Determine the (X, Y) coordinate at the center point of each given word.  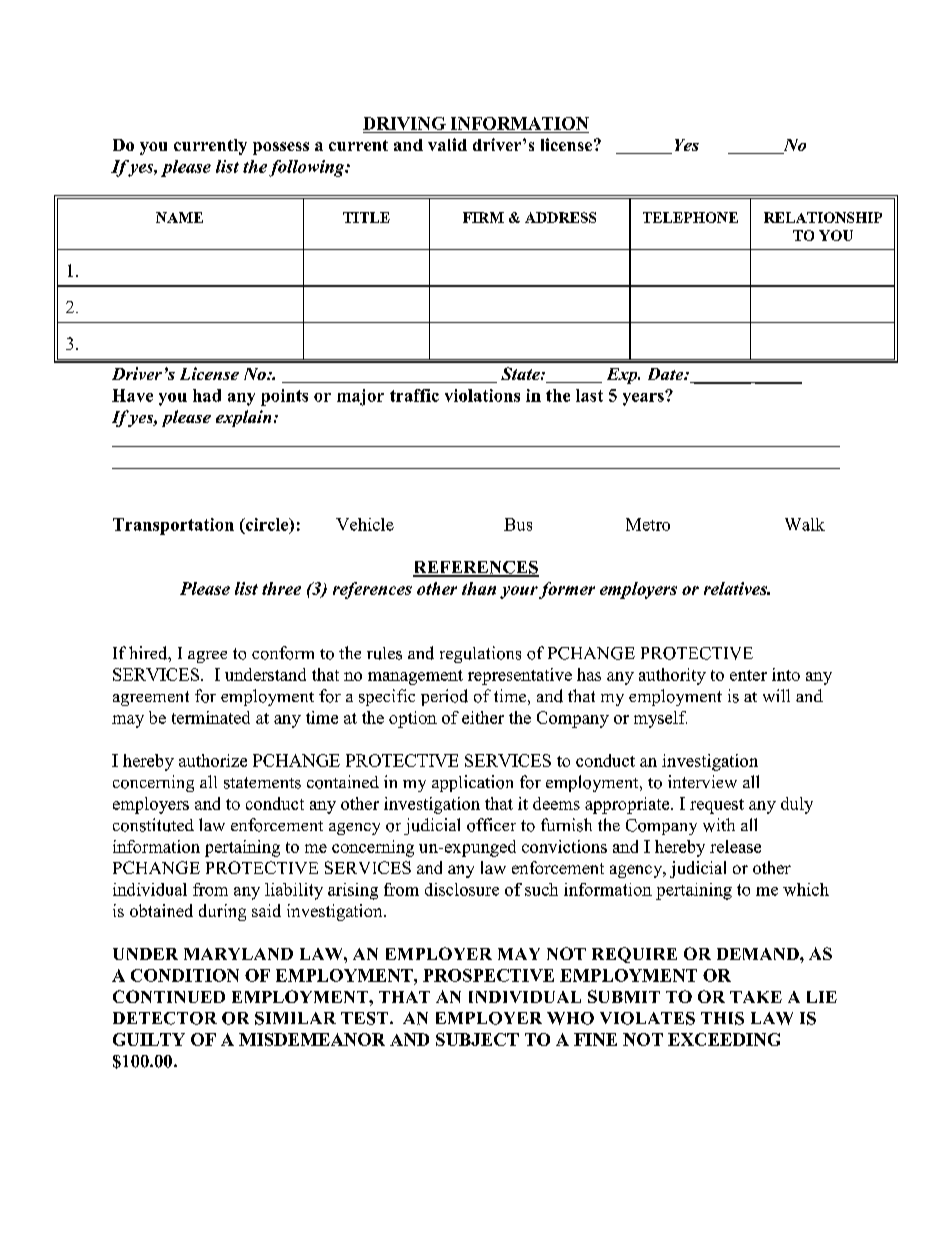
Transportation (173, 526)
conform (283, 653)
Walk (805, 524)
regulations (480, 654)
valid (447, 144)
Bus (518, 524)
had (207, 395)
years (644, 398)
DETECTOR (165, 1018)
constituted (153, 825)
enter (748, 675)
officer (491, 825)
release (735, 846)
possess (281, 148)
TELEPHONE (690, 217)
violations (482, 395)
